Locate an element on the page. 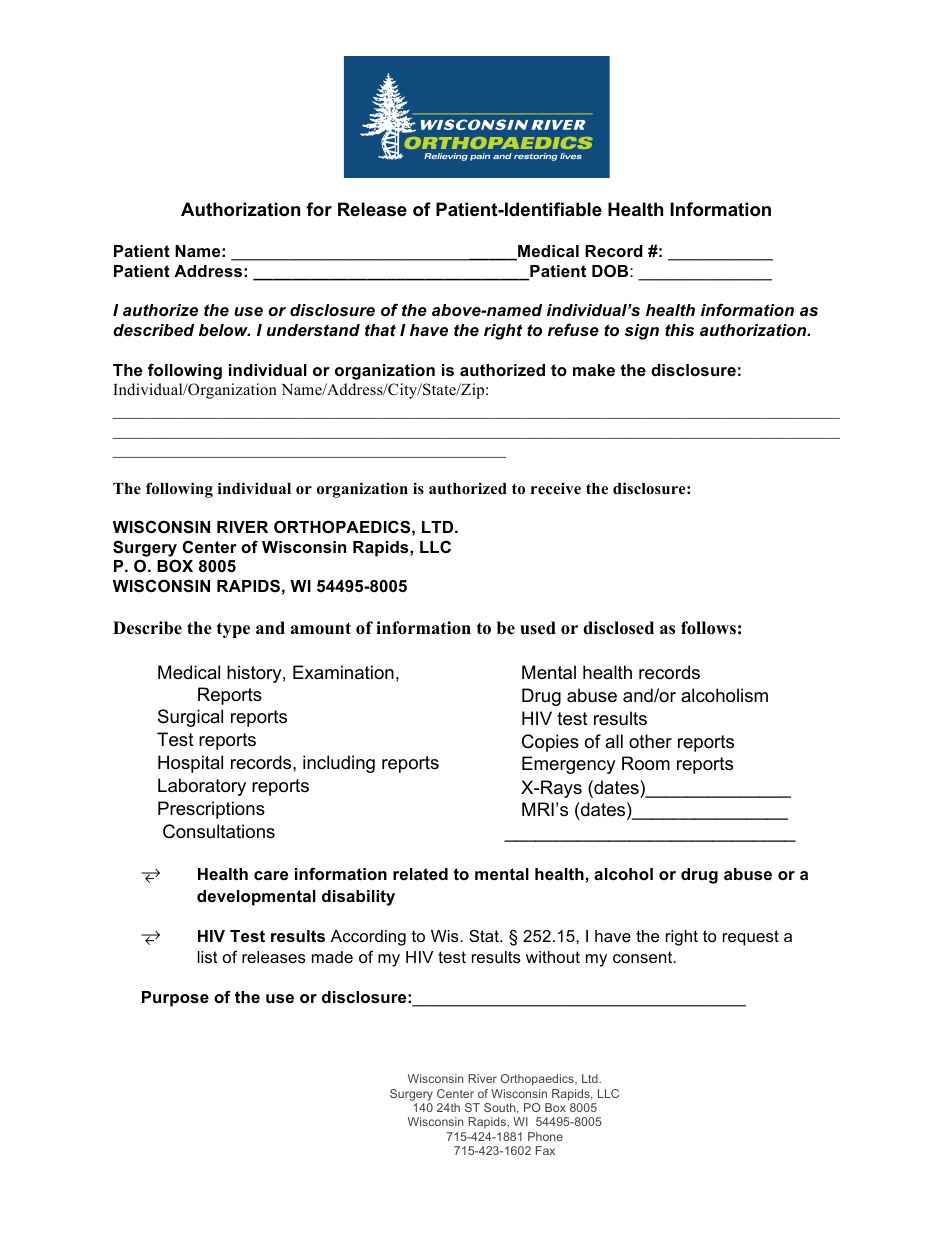  this is located at coordinates (679, 330).
